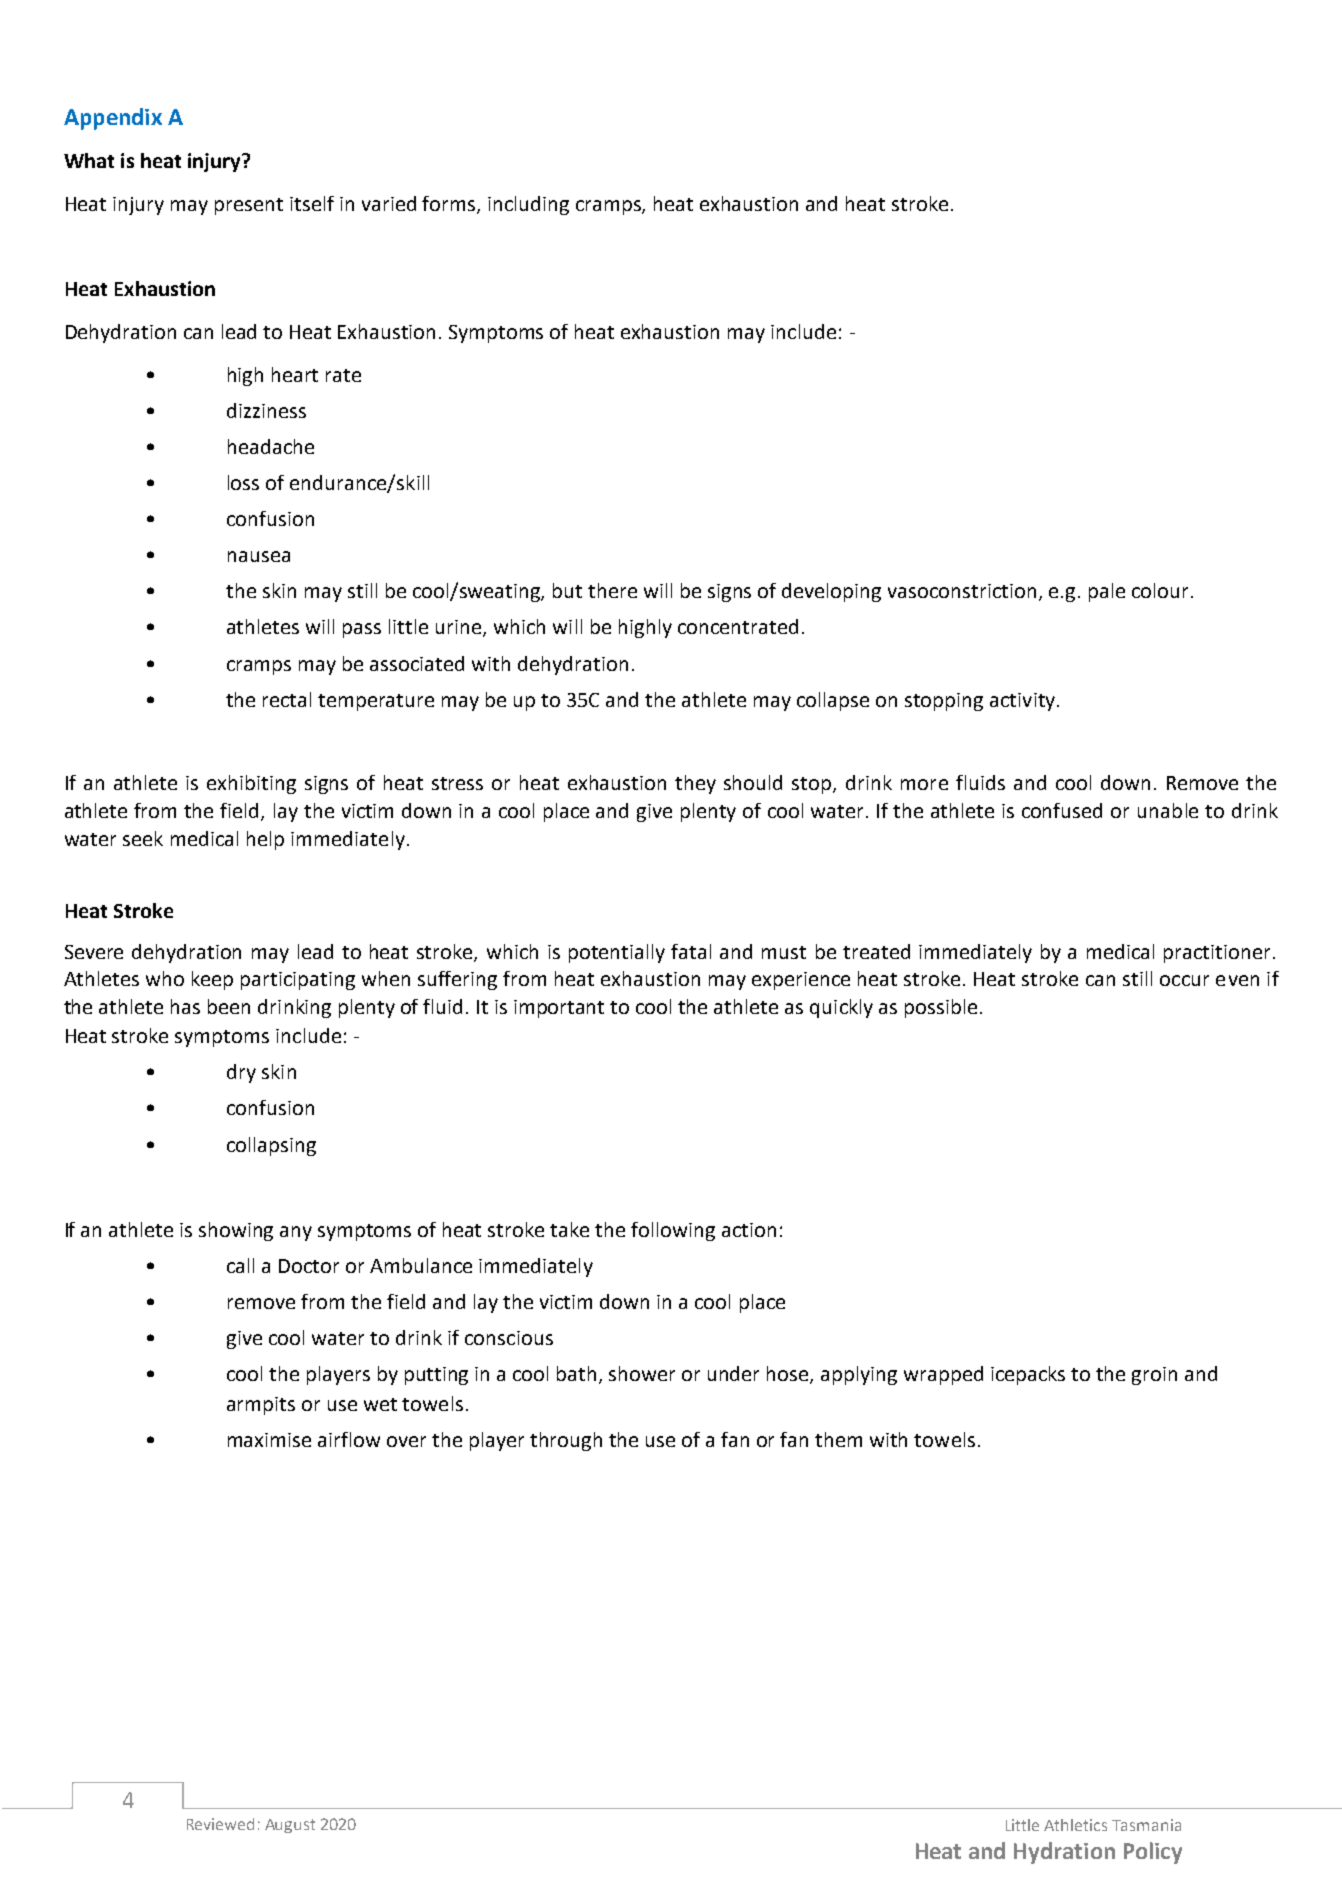 The height and width of the page is (1898, 1342). What do you see at coordinates (1075, 1825) in the page?
I see `Athletics` at bounding box center [1075, 1825].
